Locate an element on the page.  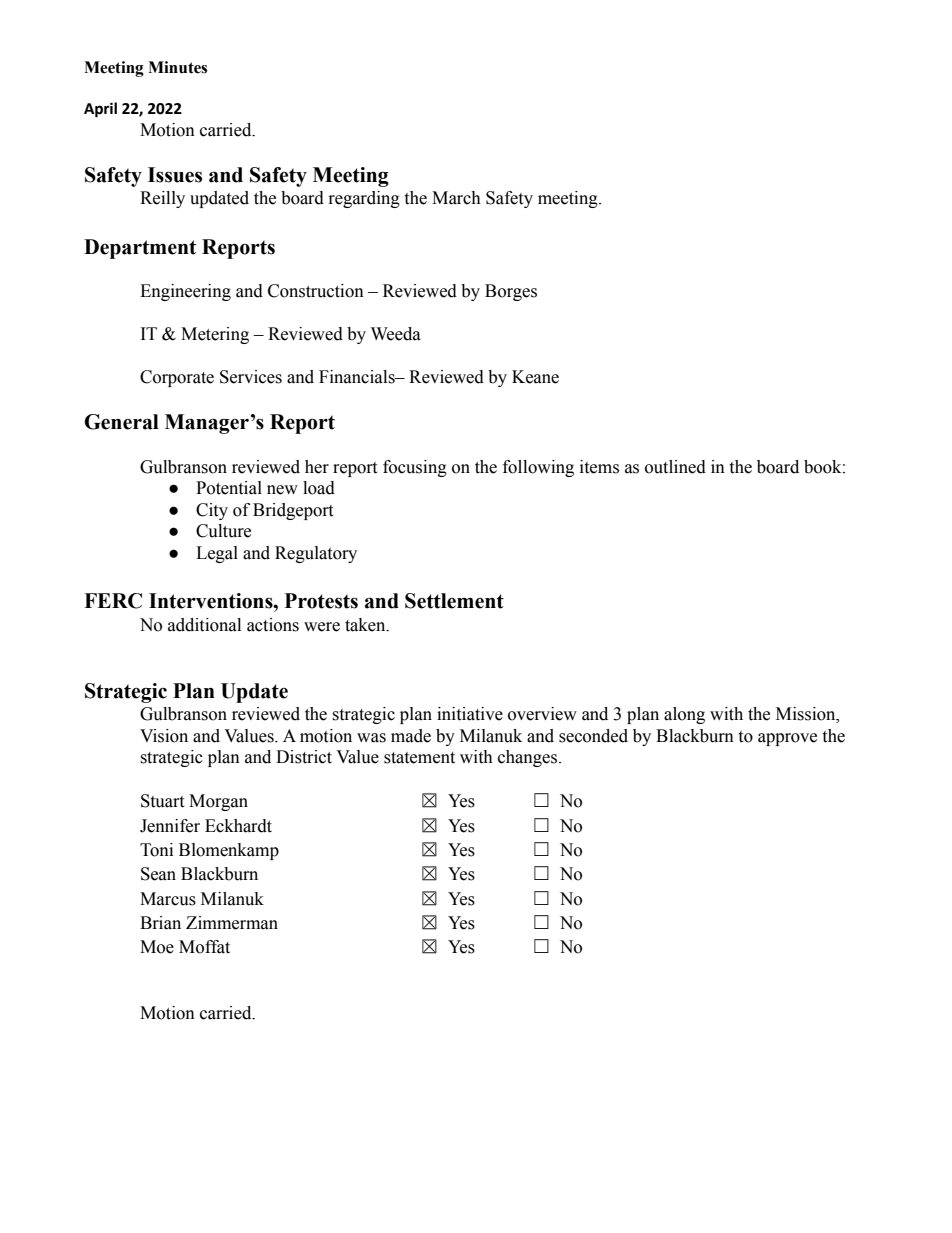
additional is located at coordinates (204, 625).
